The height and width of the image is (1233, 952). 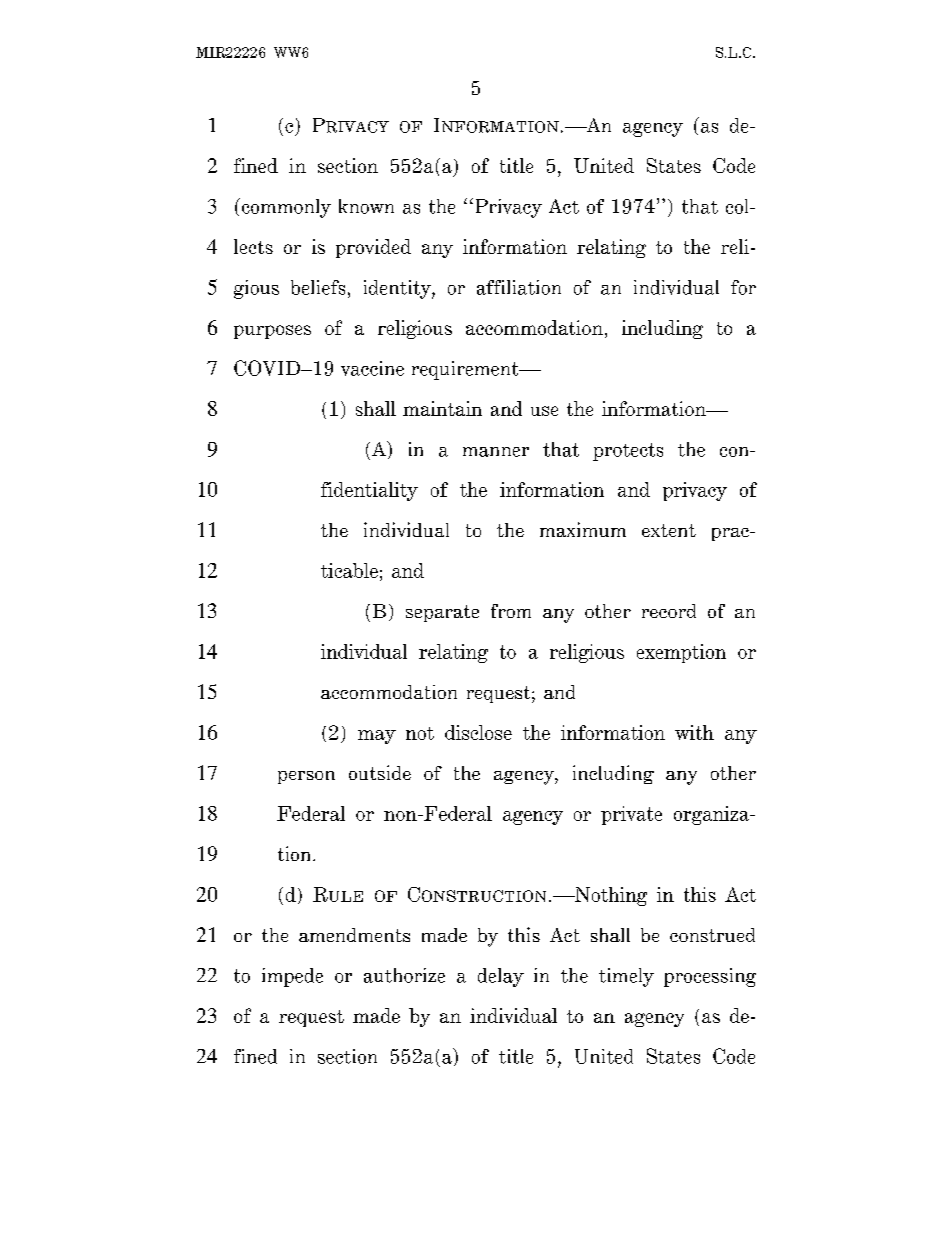 What do you see at coordinates (372, 368) in the image?
I see `vaccine` at bounding box center [372, 368].
